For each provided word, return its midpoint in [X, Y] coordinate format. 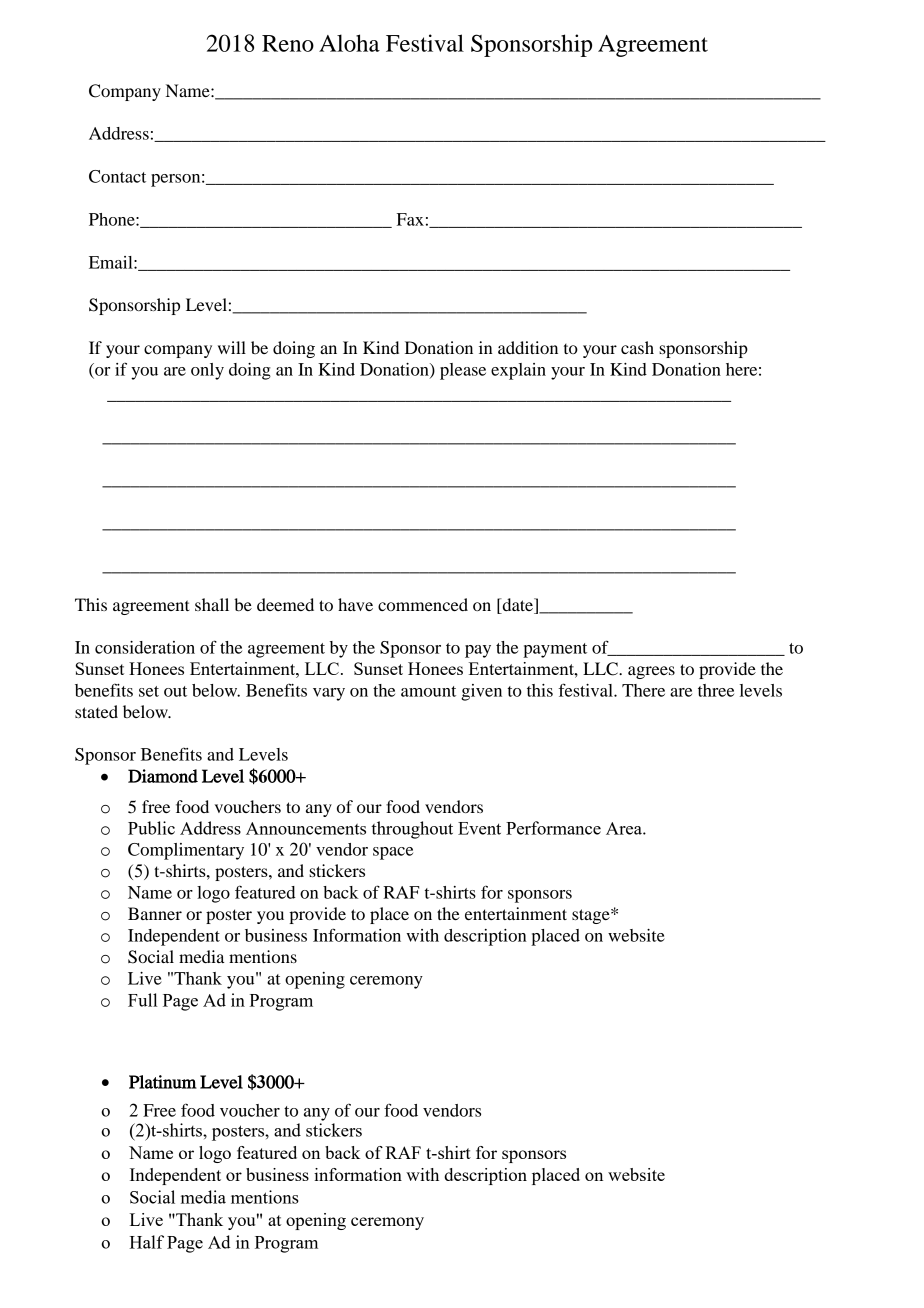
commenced [423, 604]
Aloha [349, 43]
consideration [145, 647]
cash [637, 347]
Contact [117, 176]
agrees [651, 672]
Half [146, 1242]
